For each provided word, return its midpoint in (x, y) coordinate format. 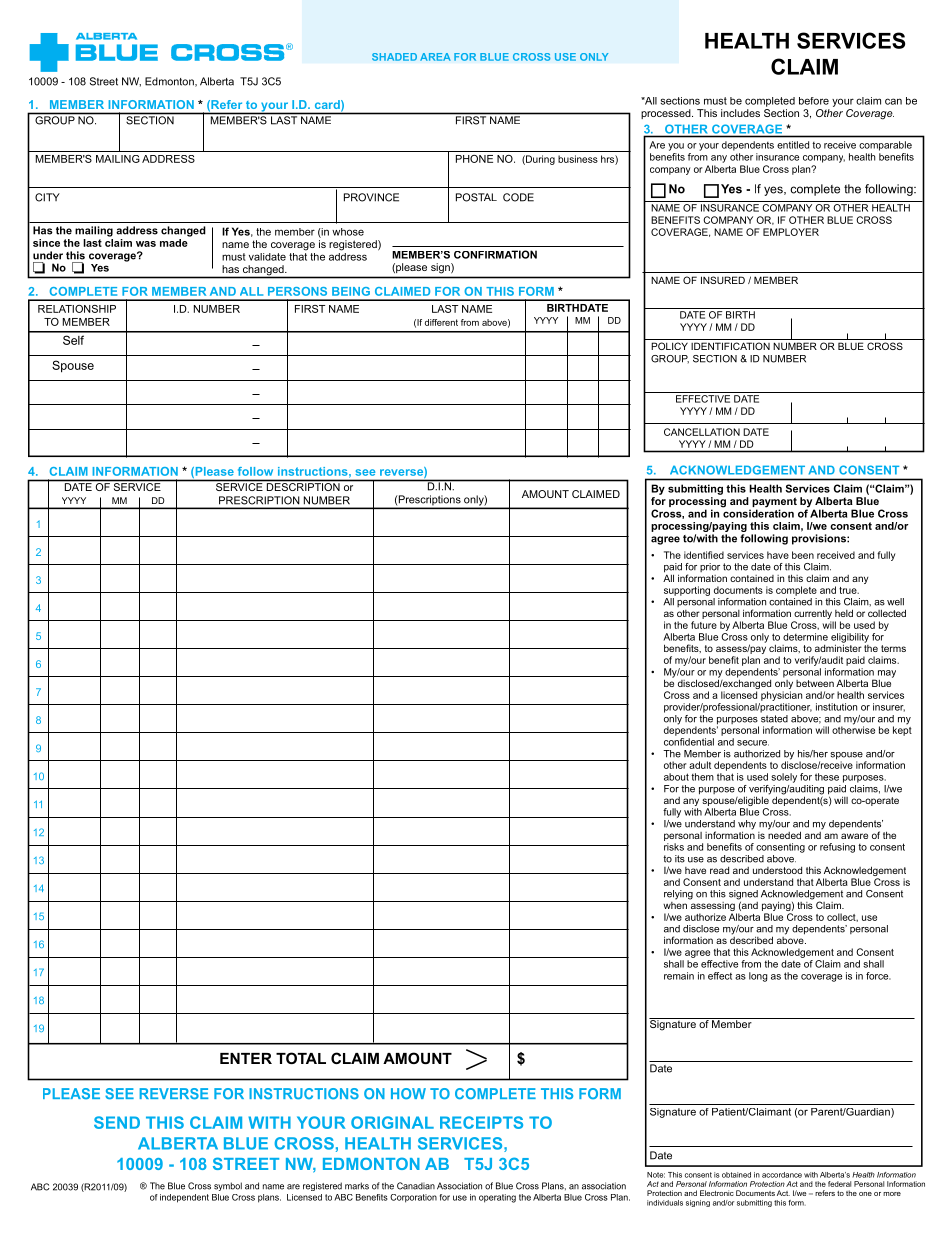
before (814, 101)
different (441, 322)
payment (773, 503)
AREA (435, 57)
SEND (117, 1122)
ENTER (246, 1058)
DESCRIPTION (303, 487)
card (328, 104)
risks (674, 847)
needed (784, 834)
